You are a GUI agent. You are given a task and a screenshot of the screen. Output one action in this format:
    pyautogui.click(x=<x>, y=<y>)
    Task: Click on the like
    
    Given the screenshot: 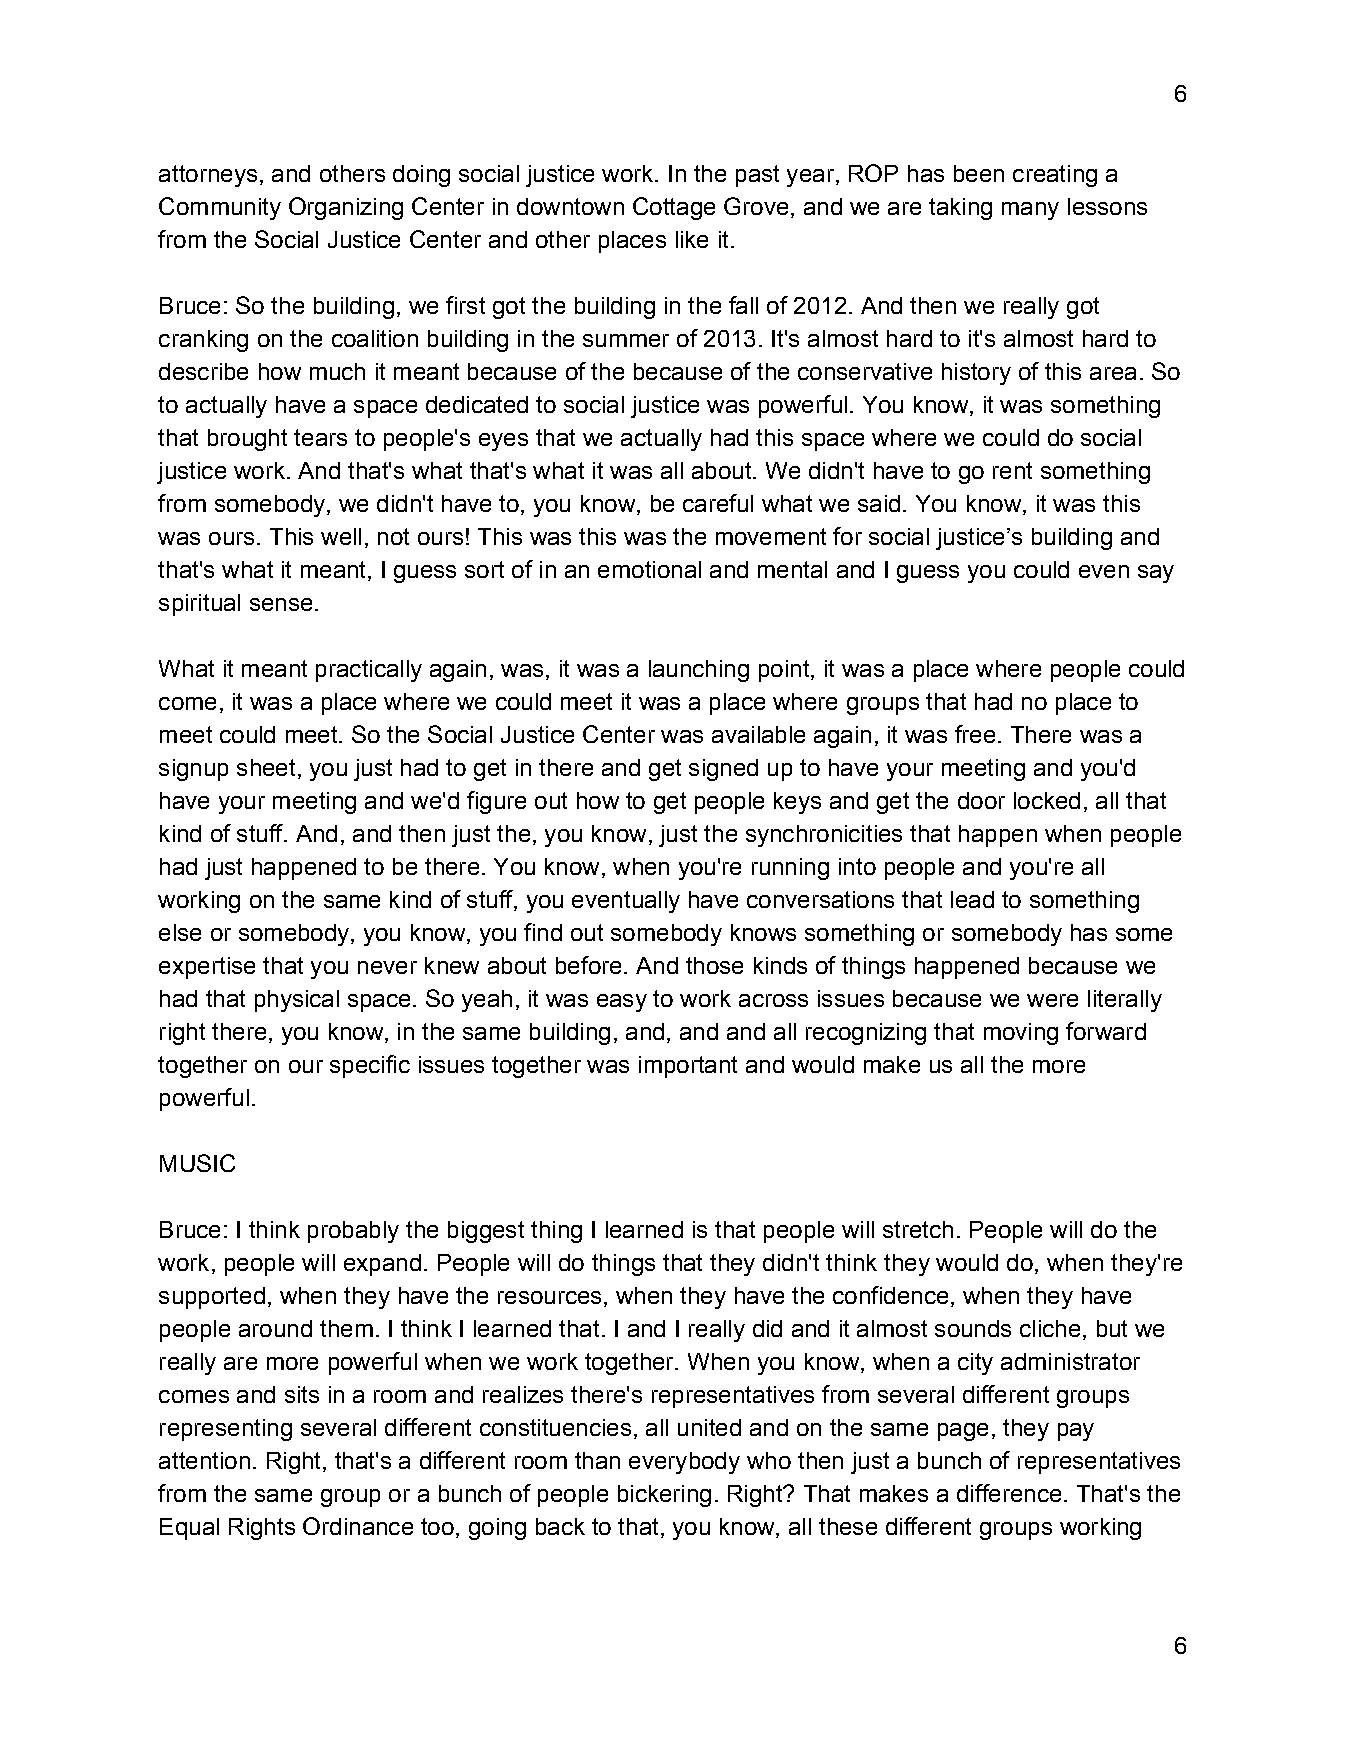 What is the action you would take?
    pyautogui.click(x=692, y=239)
